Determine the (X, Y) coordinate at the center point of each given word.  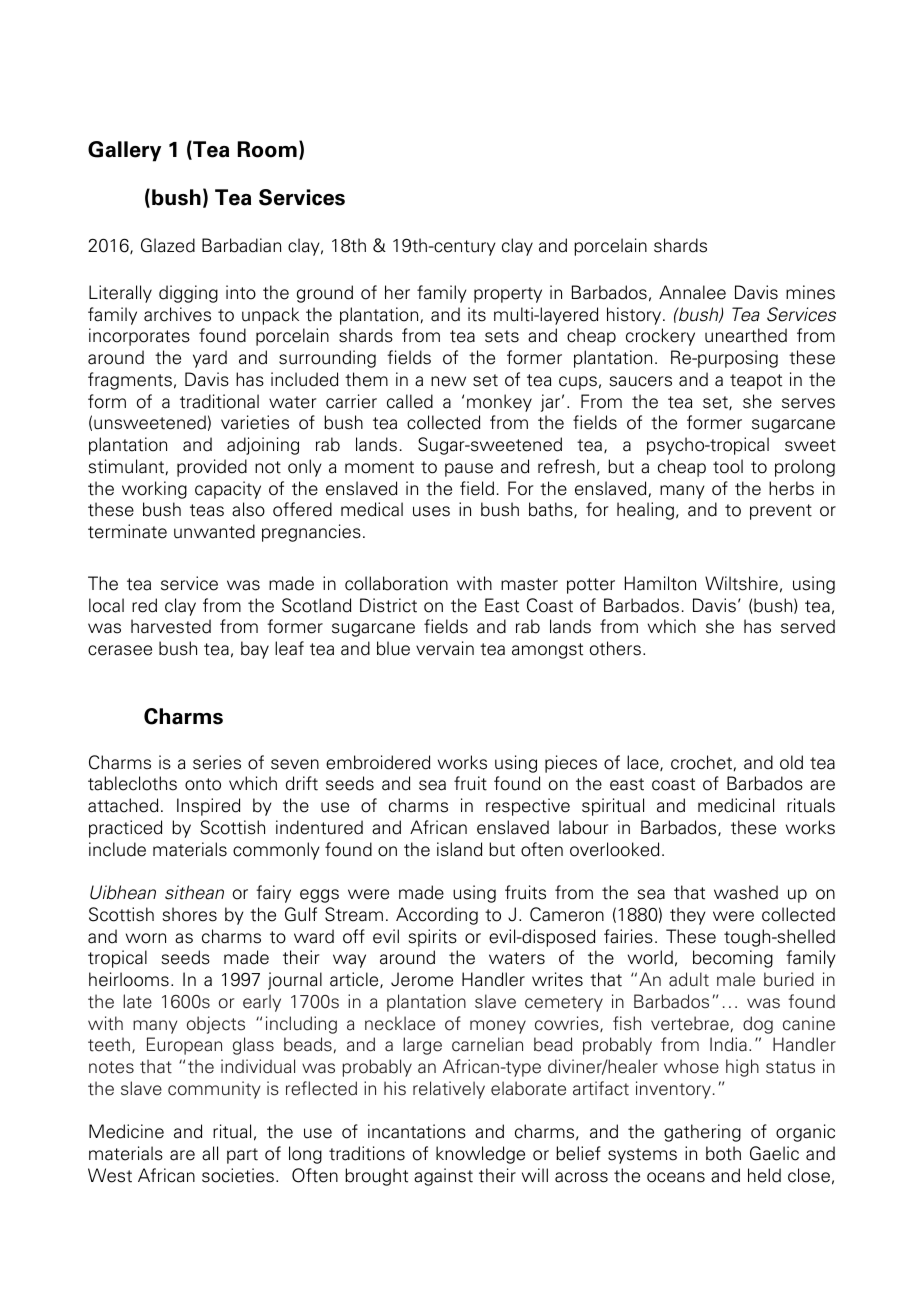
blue (393, 648)
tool (728, 466)
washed (746, 892)
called (410, 401)
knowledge (480, 1155)
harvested (171, 626)
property (508, 295)
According (437, 916)
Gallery (124, 151)
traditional (219, 401)
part (242, 1156)
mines (810, 292)
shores (190, 914)
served (808, 626)
